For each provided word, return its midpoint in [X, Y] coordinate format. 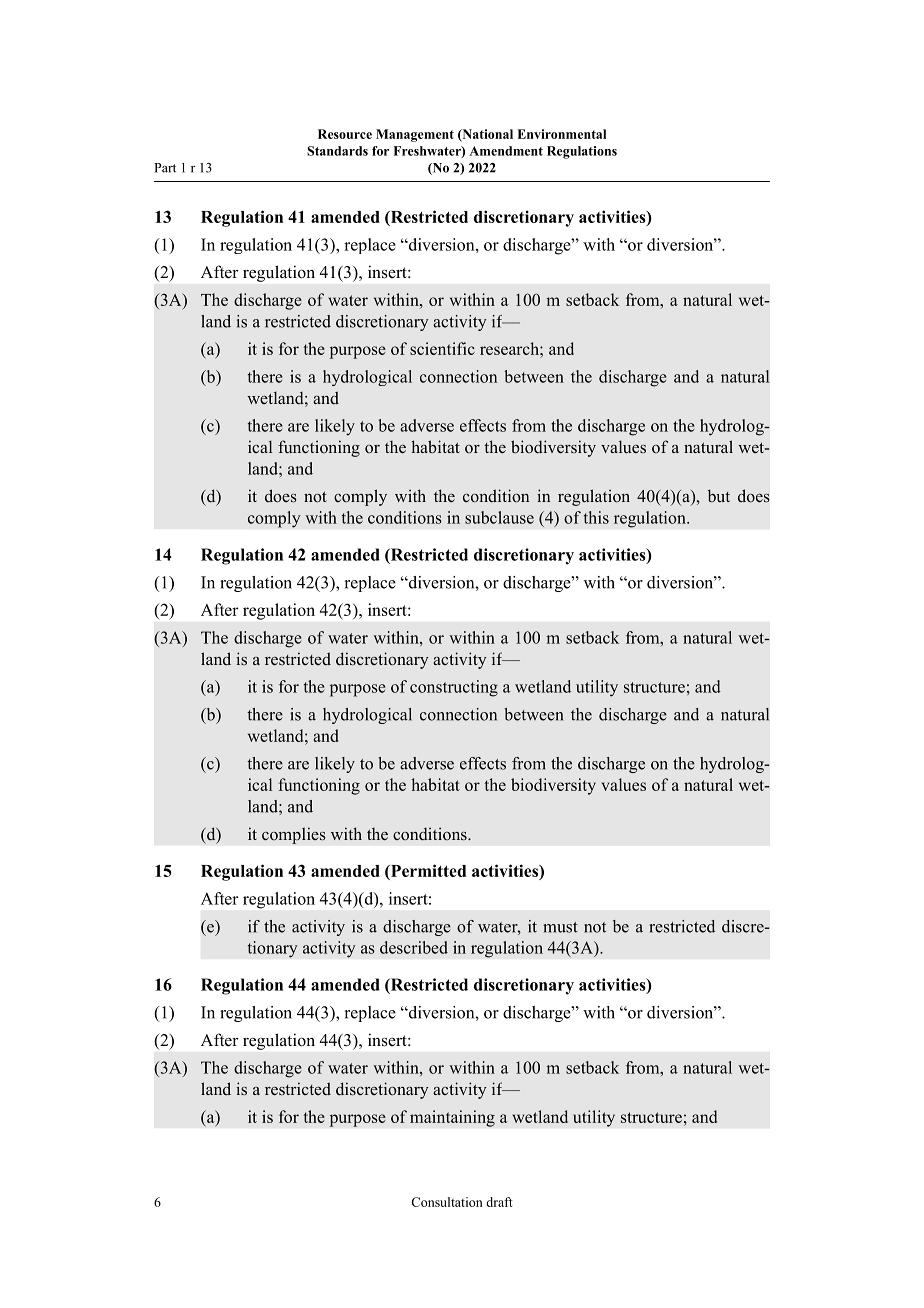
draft [499, 1202]
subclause [499, 517]
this [596, 517]
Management [415, 135]
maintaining [452, 1118]
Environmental [561, 134]
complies [294, 835]
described [414, 947]
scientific [442, 348]
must [561, 927]
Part [165, 168]
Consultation [447, 1202]
